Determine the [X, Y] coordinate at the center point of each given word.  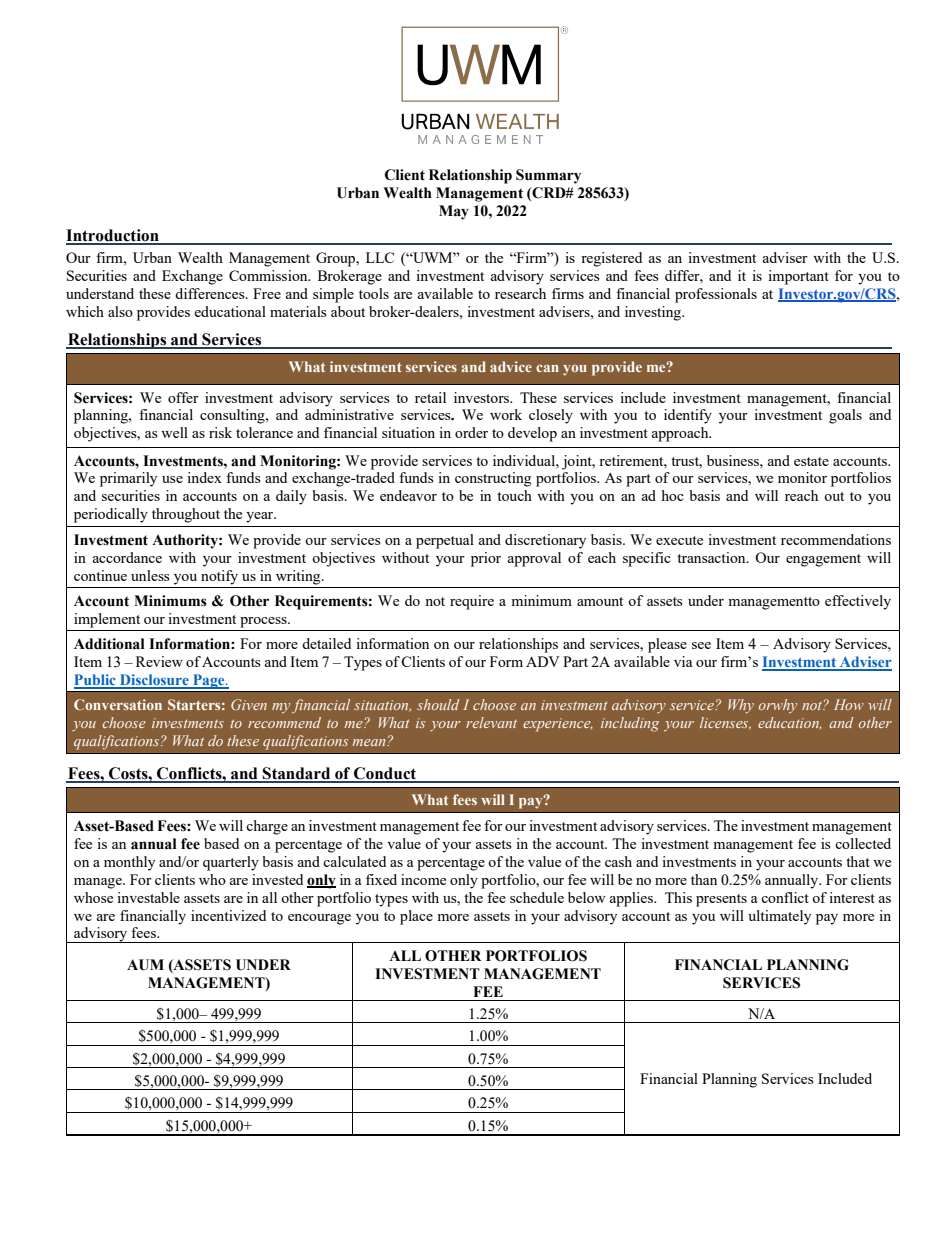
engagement [823, 560]
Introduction [113, 236]
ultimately [779, 917]
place [416, 917]
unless [150, 575]
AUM [145, 965]
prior [486, 559]
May [454, 212]
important [798, 277]
